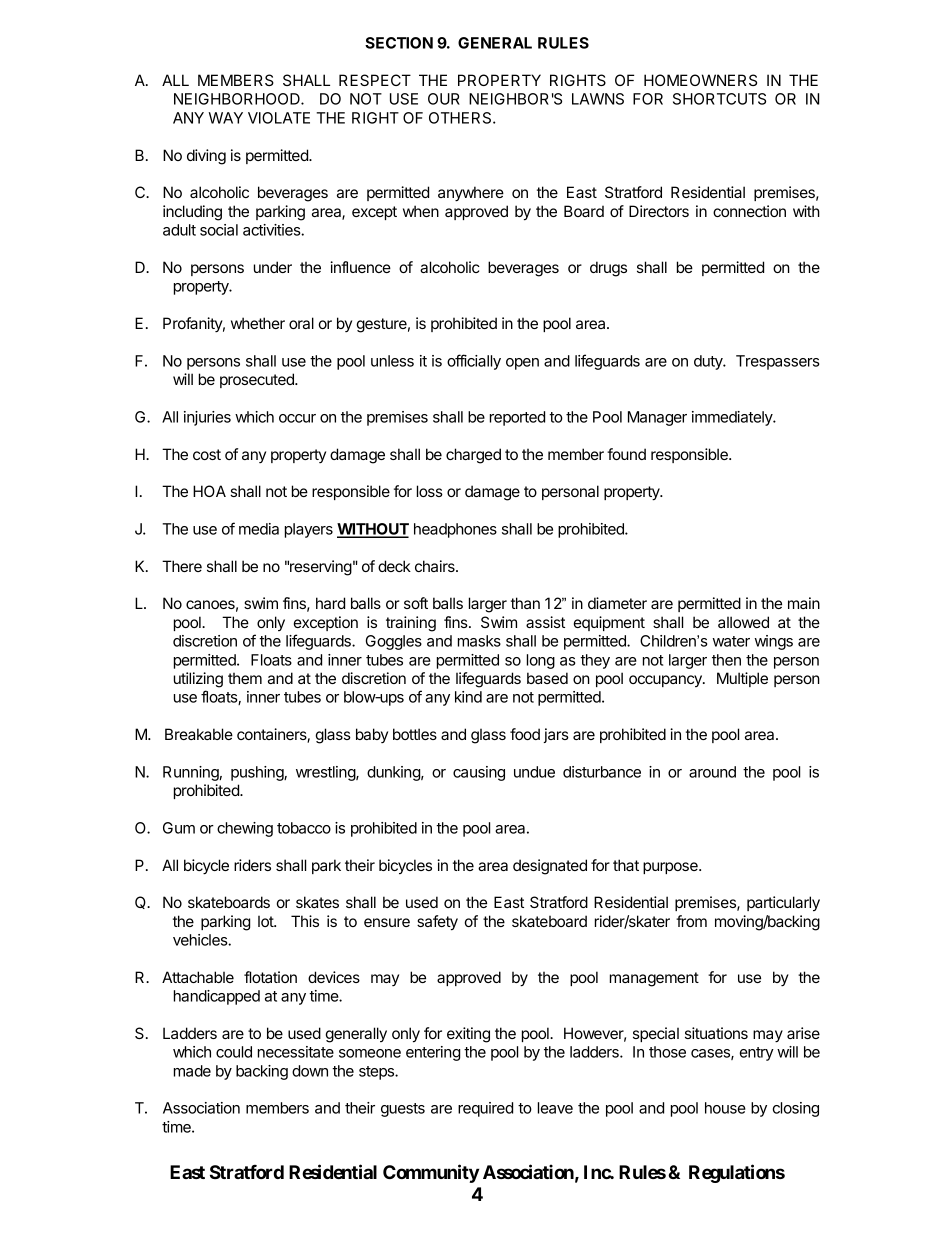 This screenshot has height=1233, width=952. What do you see at coordinates (330, 603) in the screenshot?
I see `hard` at bounding box center [330, 603].
